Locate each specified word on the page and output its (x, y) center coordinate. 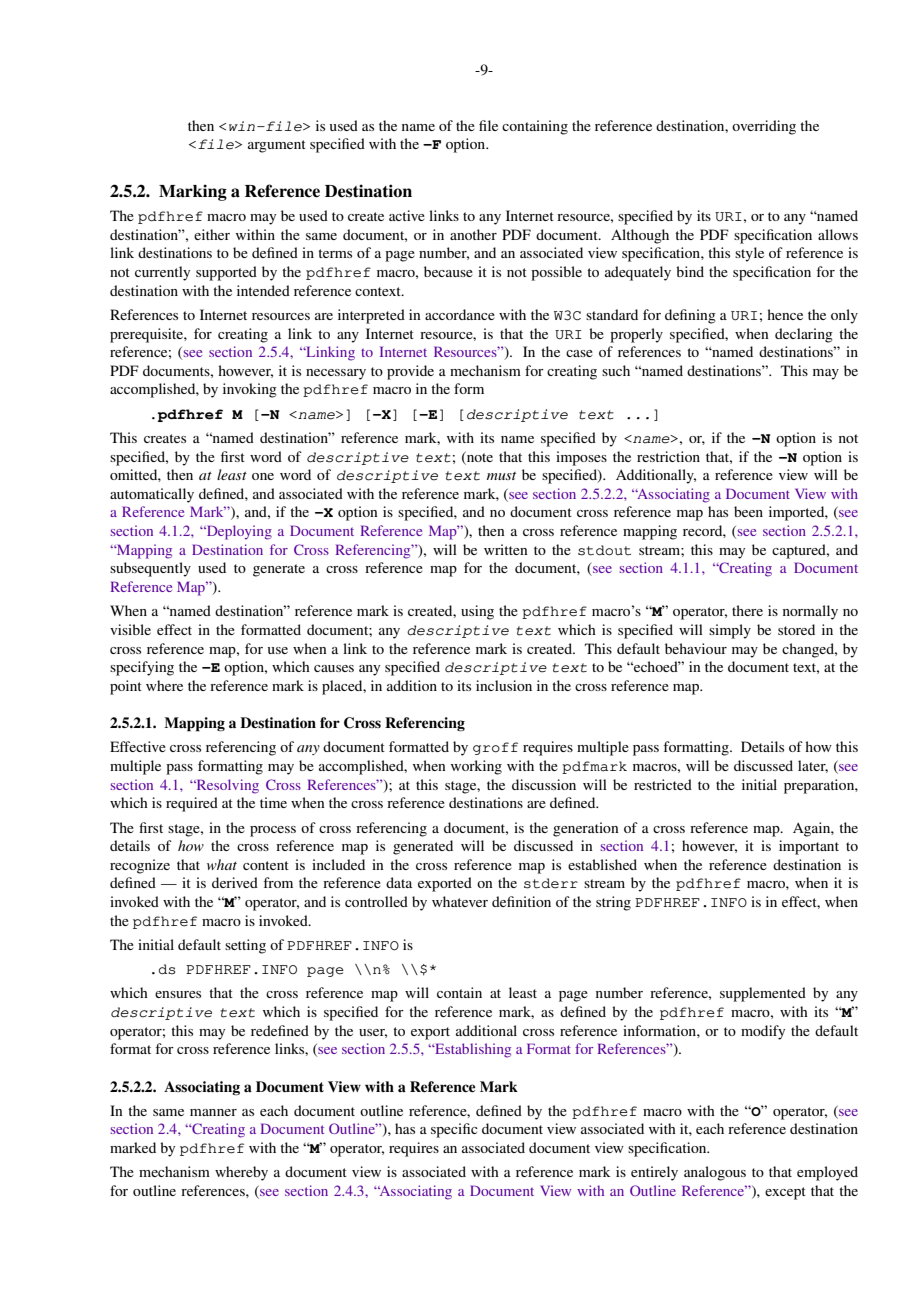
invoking (250, 390)
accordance (460, 314)
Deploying (238, 532)
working (476, 767)
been (748, 511)
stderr (551, 883)
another (473, 234)
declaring (804, 335)
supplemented (763, 994)
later (813, 766)
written (506, 549)
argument (277, 146)
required (192, 804)
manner (213, 1112)
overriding (764, 127)
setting (245, 946)
